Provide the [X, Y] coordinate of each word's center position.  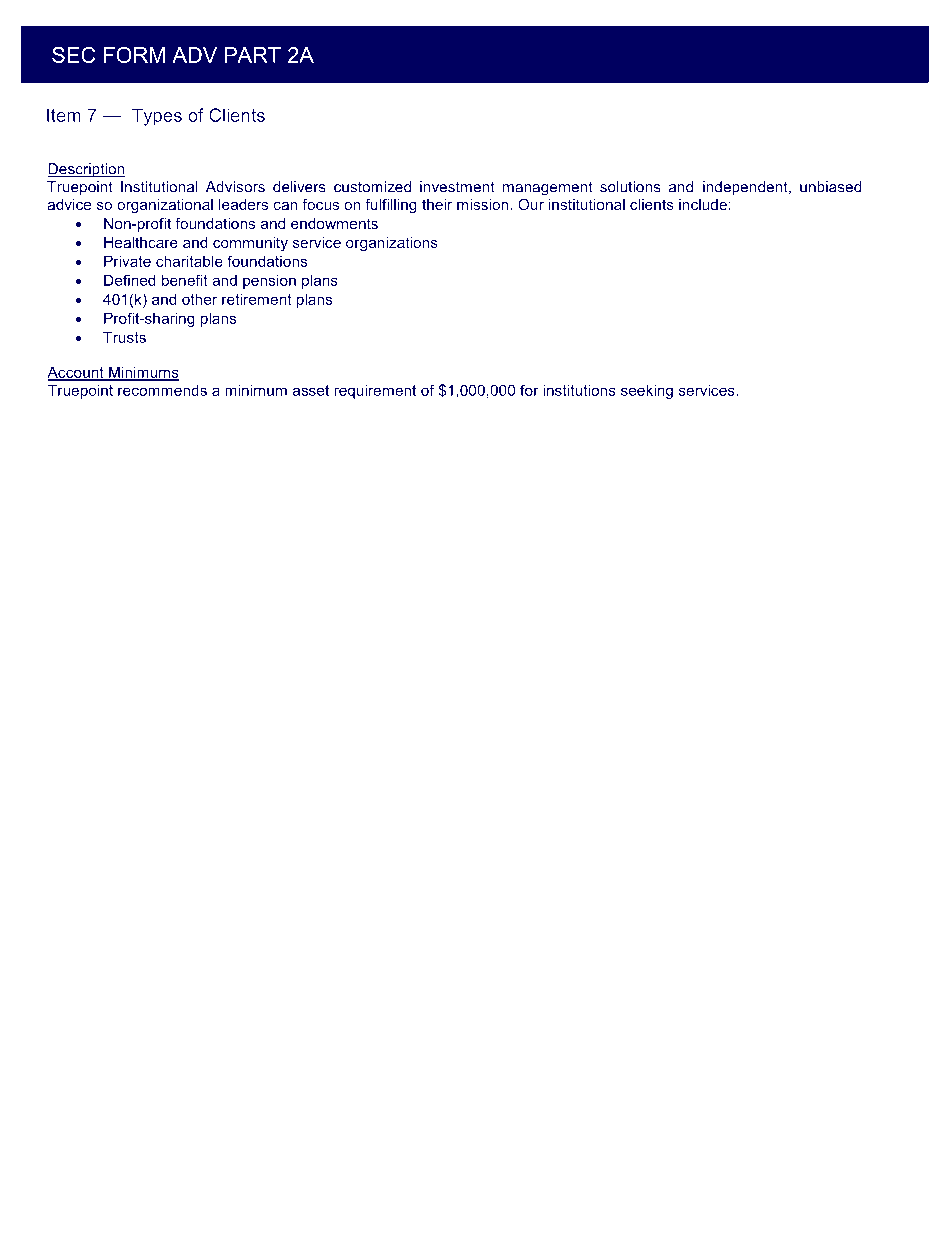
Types [157, 117]
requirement [375, 391]
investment [457, 187]
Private [127, 261]
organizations [392, 244]
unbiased [831, 187]
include [703, 204]
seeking [647, 391]
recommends [162, 390]
